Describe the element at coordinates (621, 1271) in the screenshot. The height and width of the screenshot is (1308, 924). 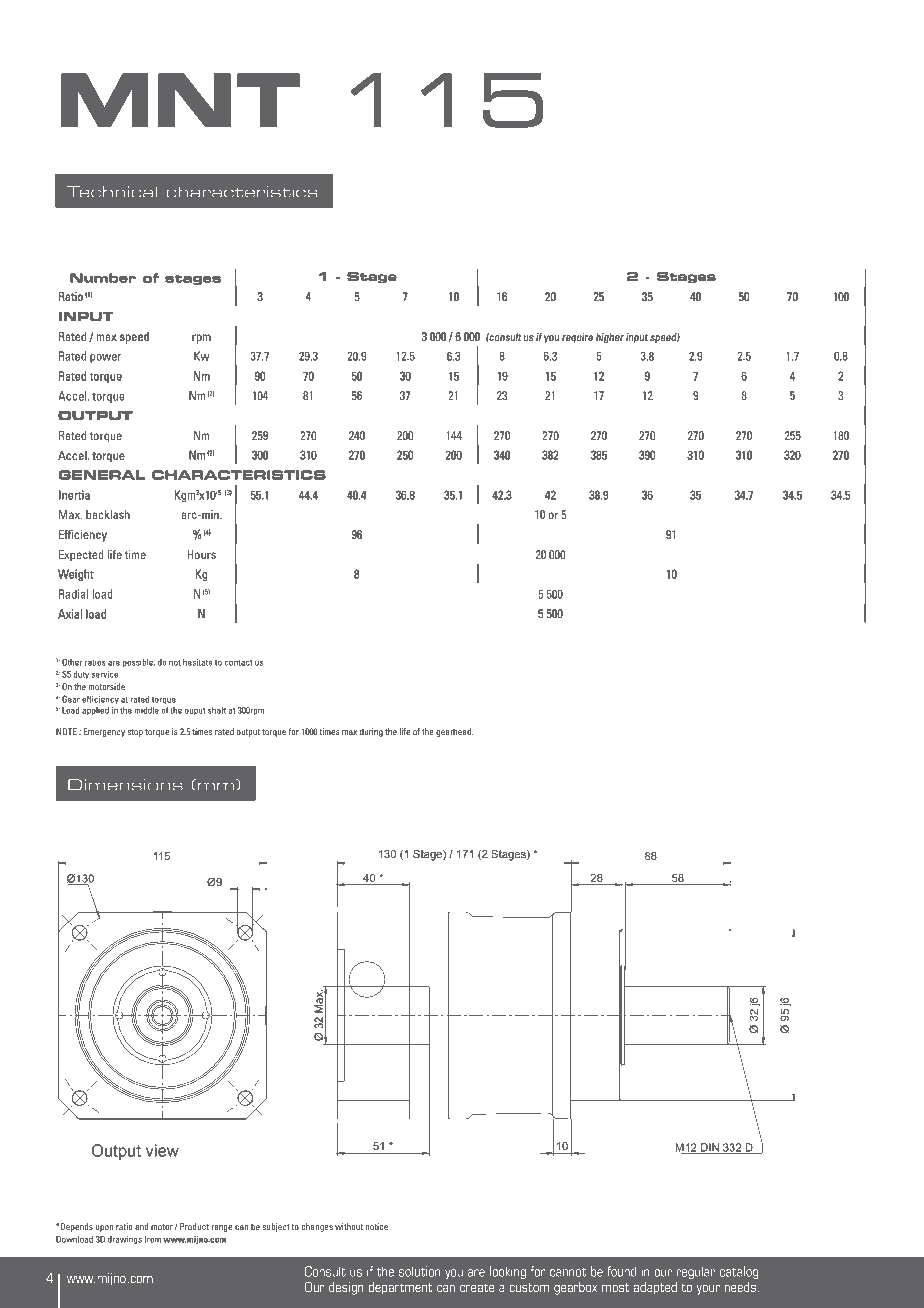
I see `found` at that location.
